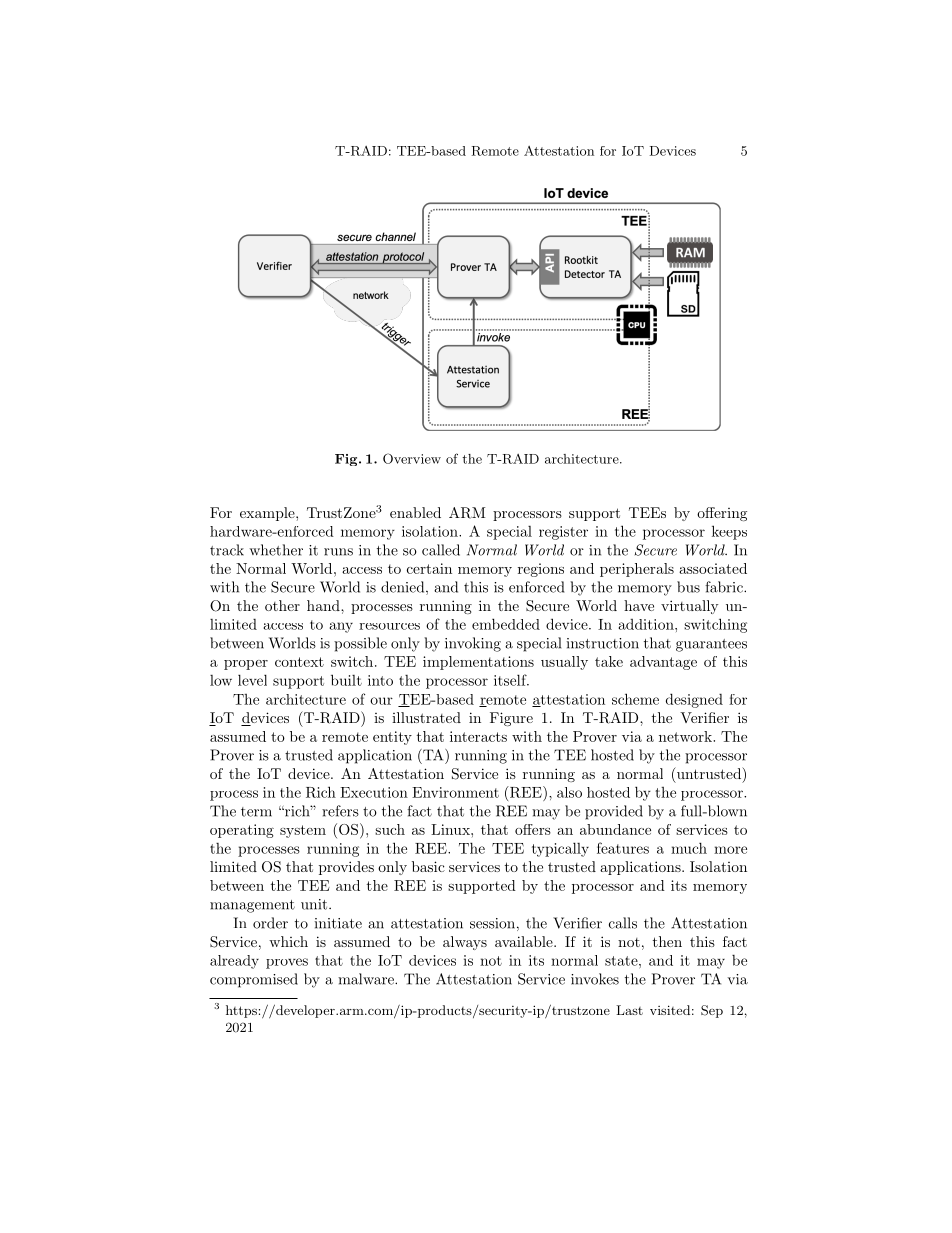 Image resolution: width=952 pixels, height=1233 pixels. Describe the element at coordinates (663, 663) in the screenshot. I see `advantage` at that location.
